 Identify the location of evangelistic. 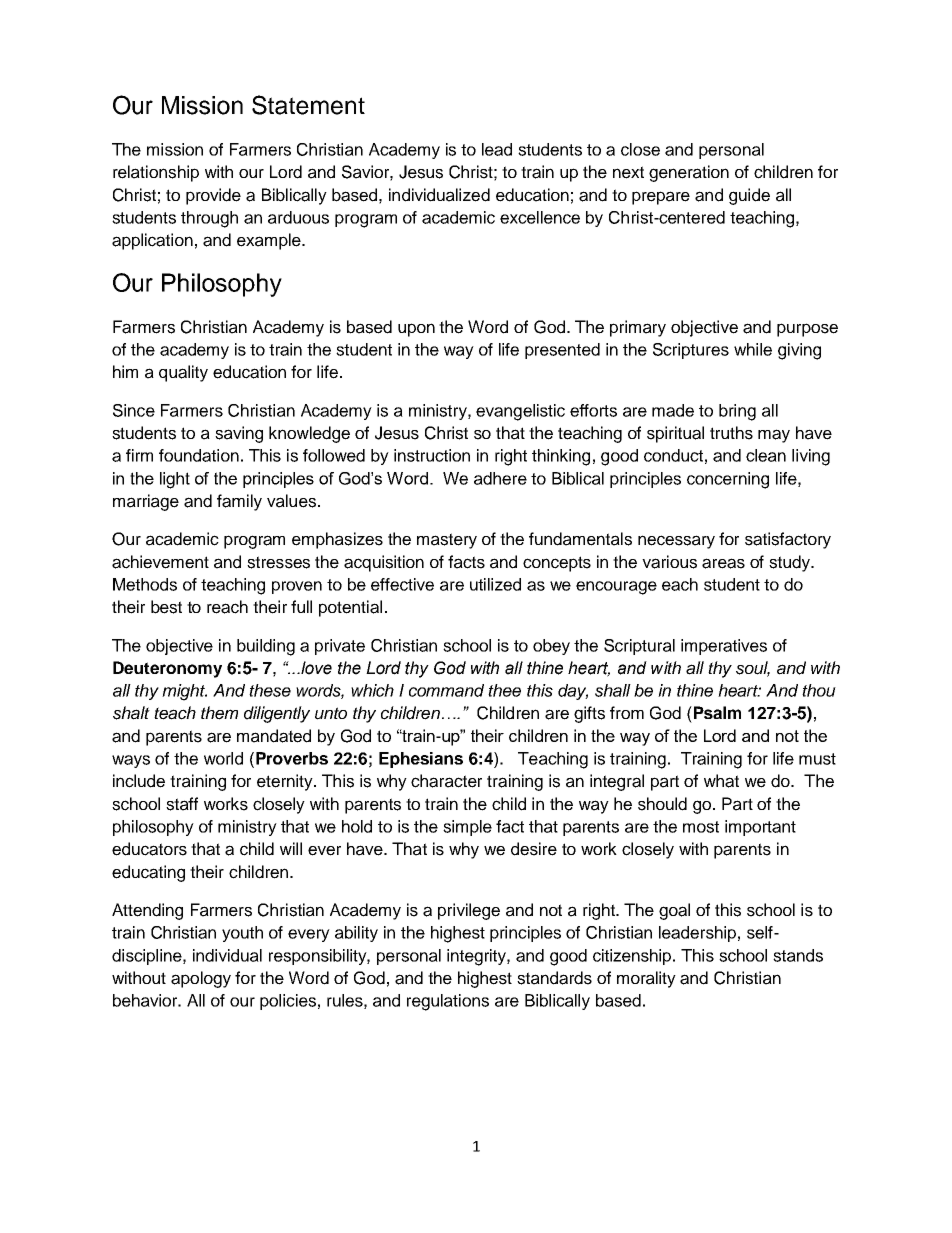
(520, 412).
